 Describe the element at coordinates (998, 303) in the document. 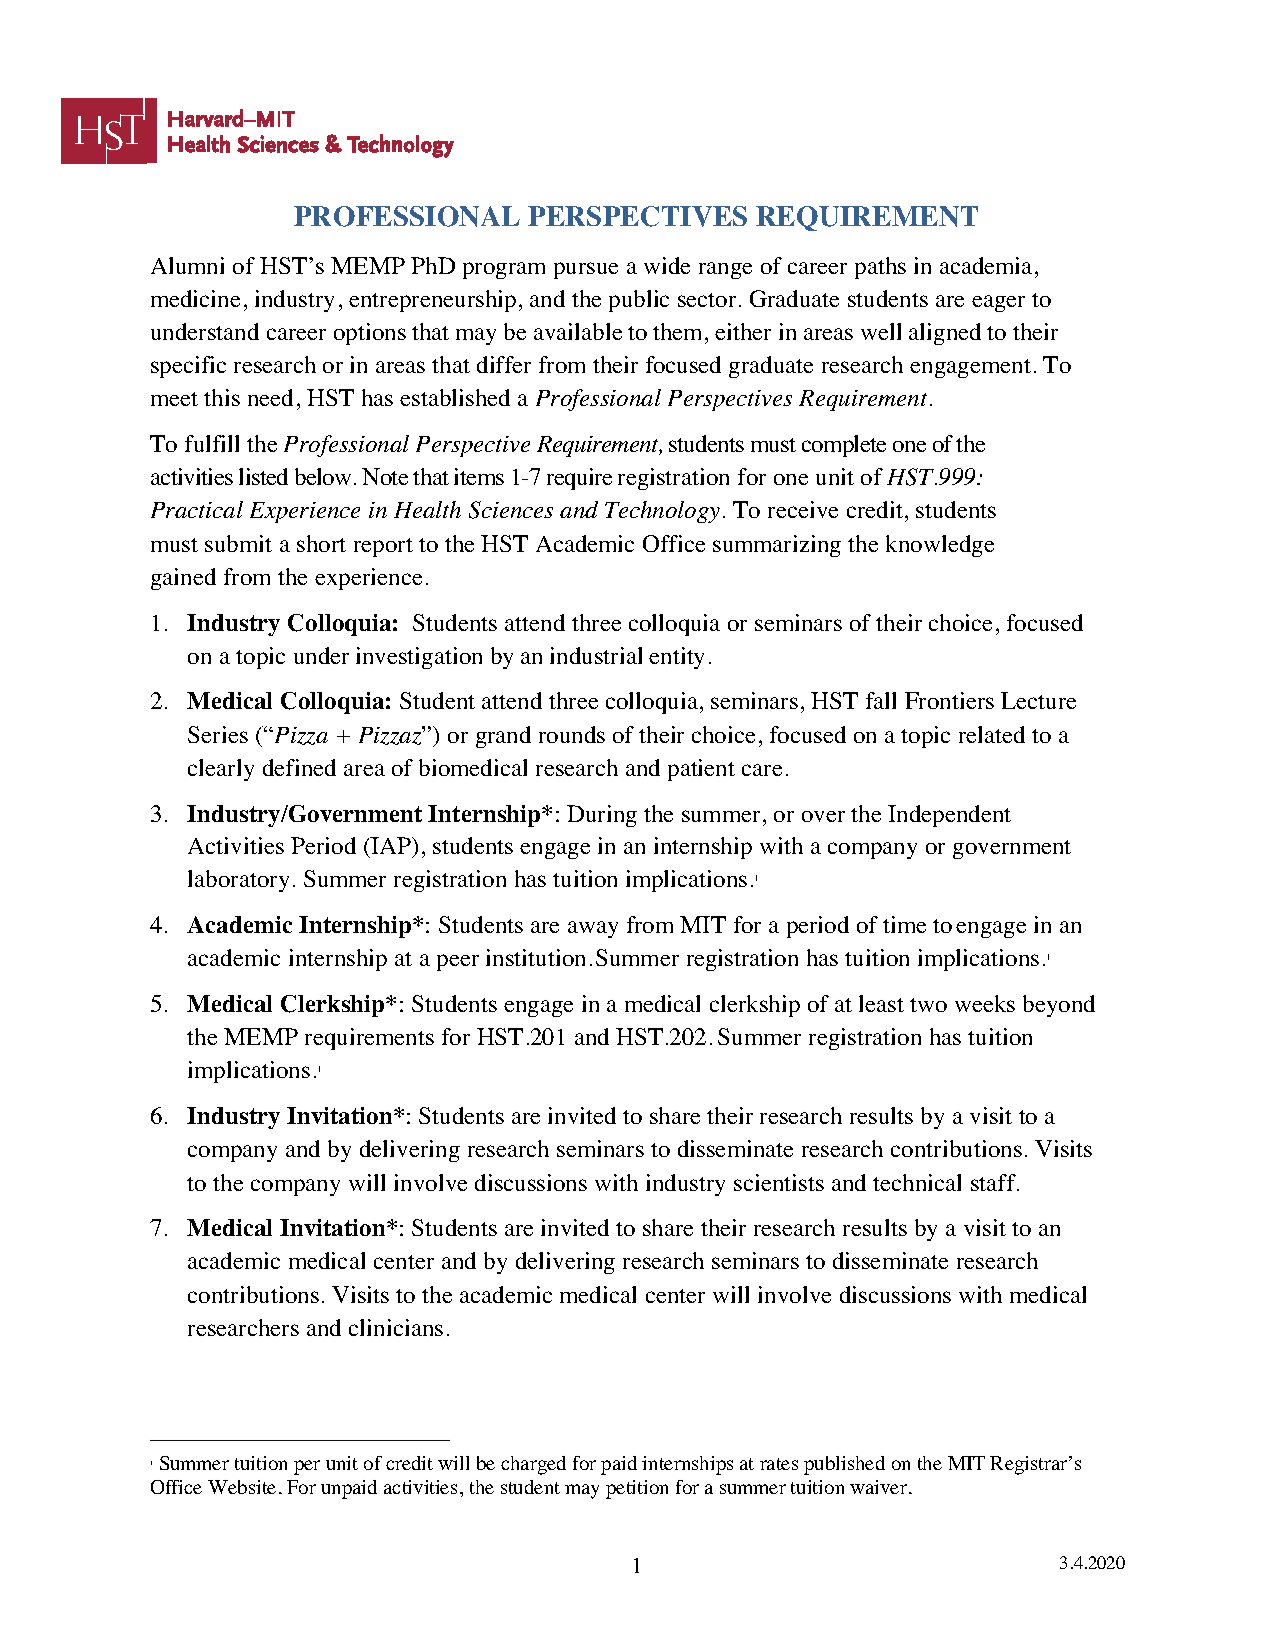

I see `eager` at that location.
